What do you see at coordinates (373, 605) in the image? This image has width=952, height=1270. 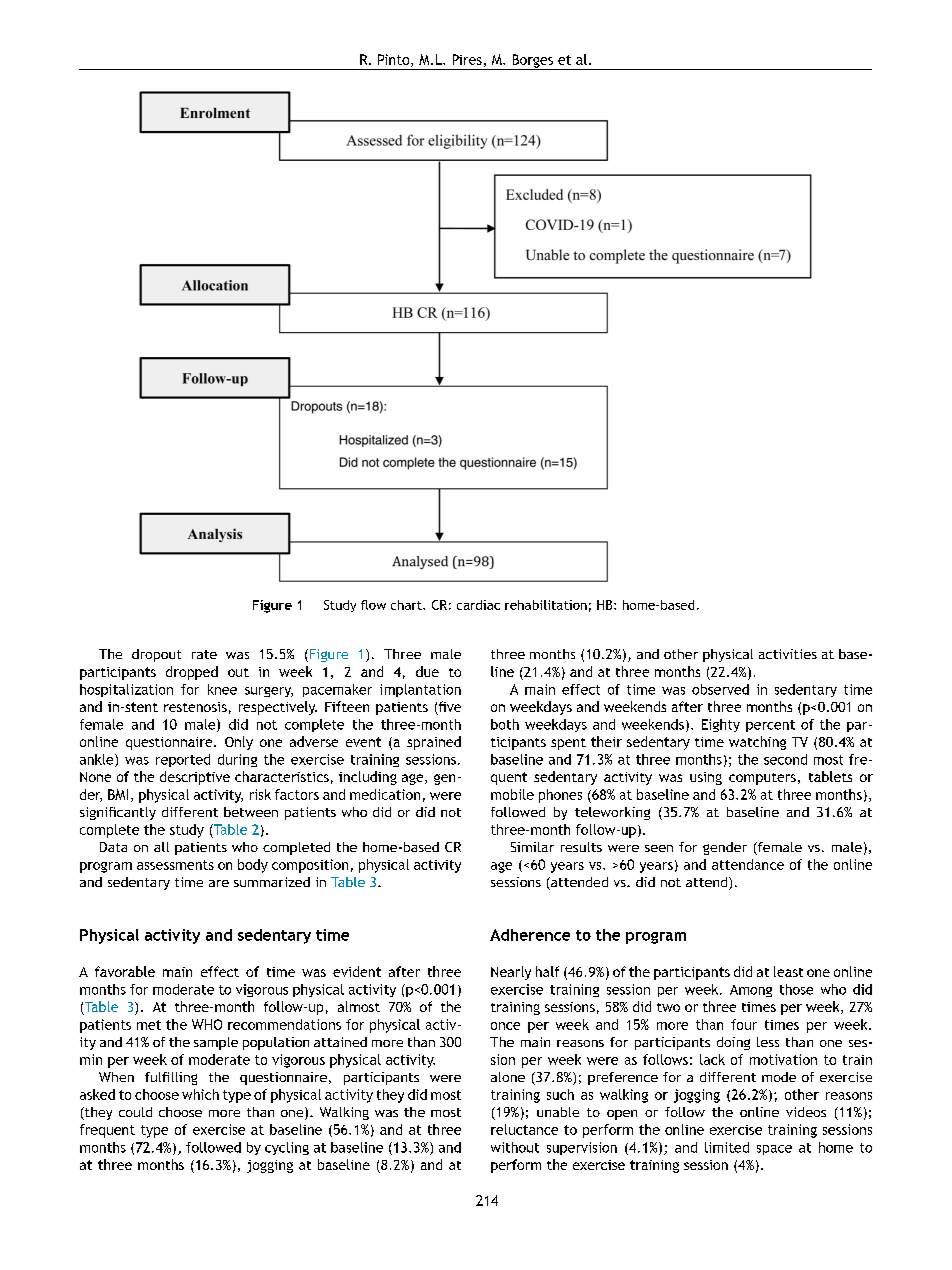 I see `flow` at bounding box center [373, 605].
